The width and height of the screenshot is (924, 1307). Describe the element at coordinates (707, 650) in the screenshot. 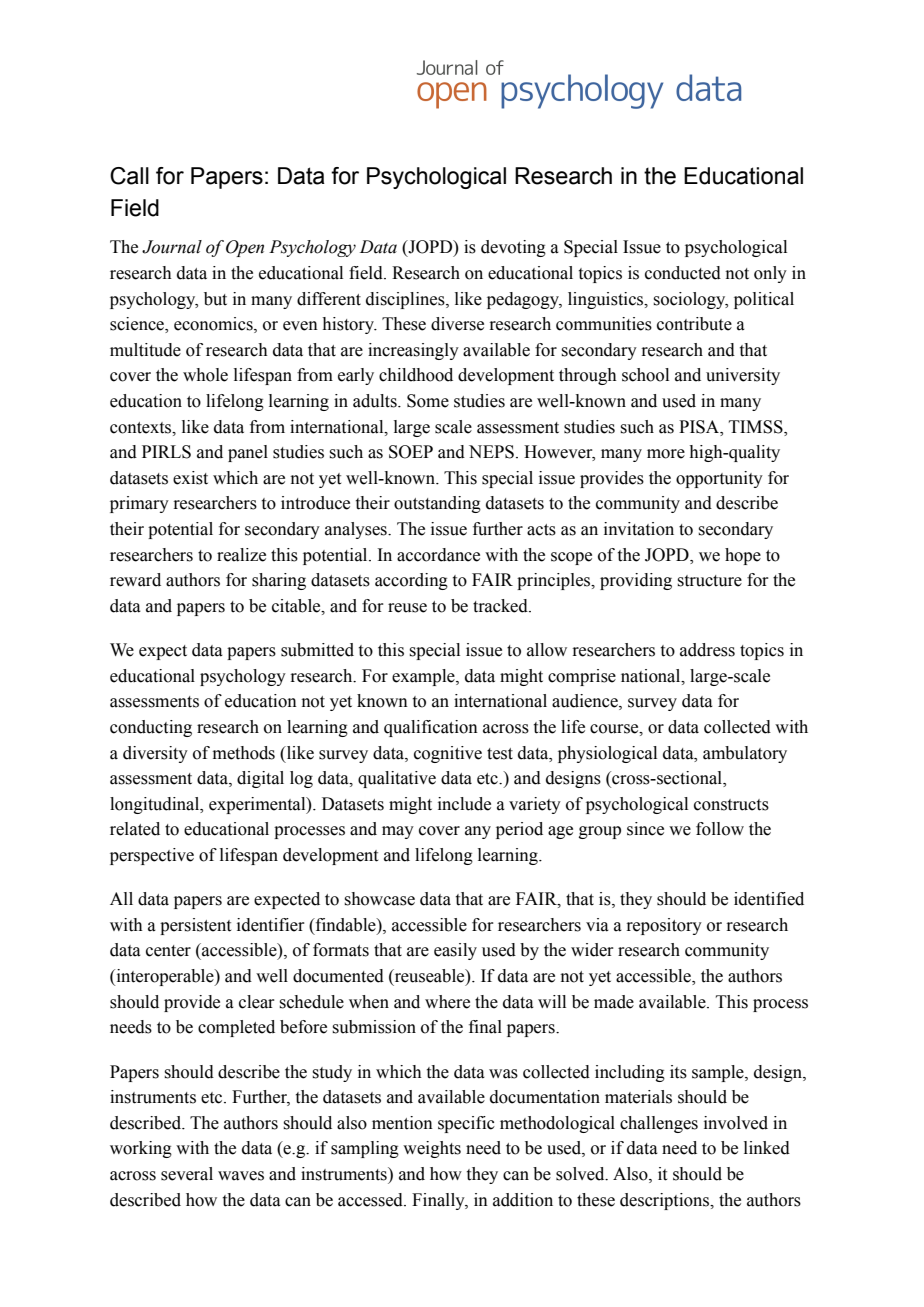

I see `address` at that location.
